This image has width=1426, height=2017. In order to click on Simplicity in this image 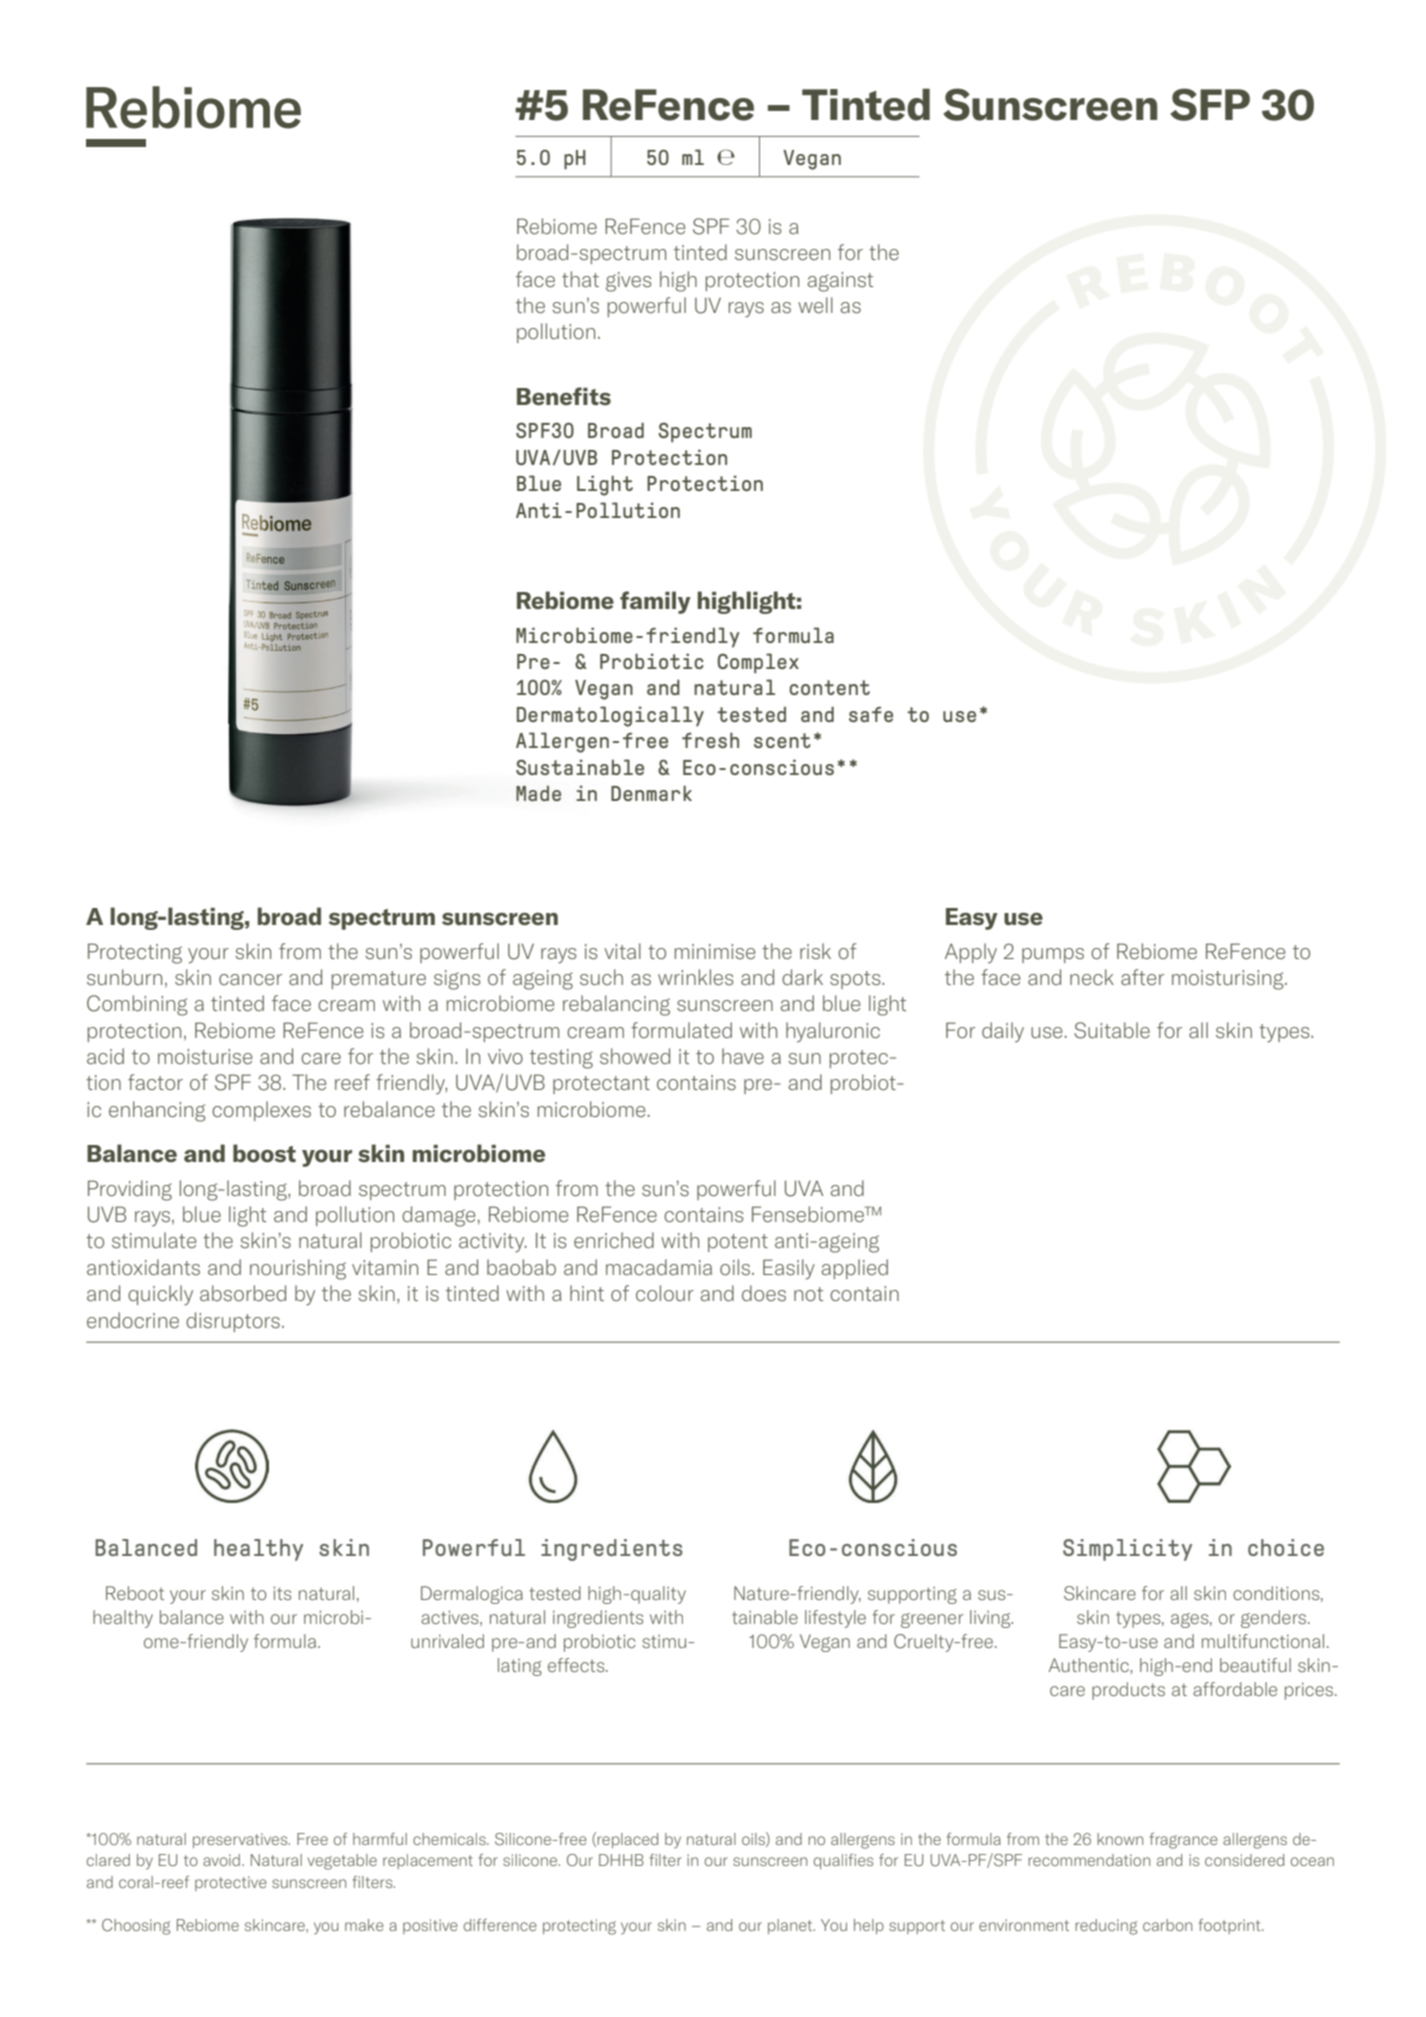, I will do `click(1127, 1550)`.
